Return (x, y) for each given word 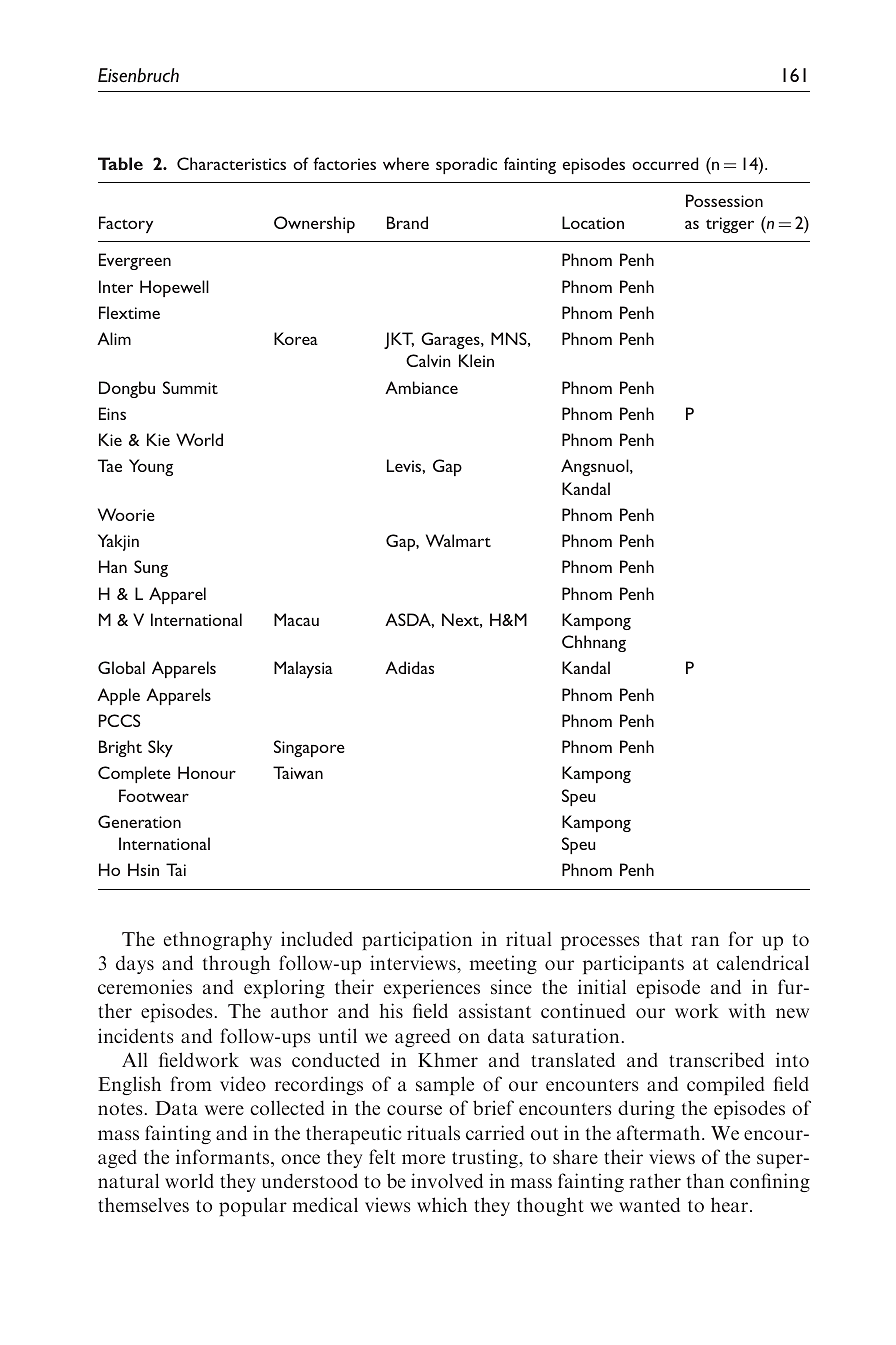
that (666, 938)
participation (417, 940)
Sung (151, 568)
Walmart (458, 540)
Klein (476, 360)
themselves (143, 1204)
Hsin (143, 869)
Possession (724, 200)
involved (447, 1180)
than (705, 1180)
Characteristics (231, 163)
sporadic (466, 165)
